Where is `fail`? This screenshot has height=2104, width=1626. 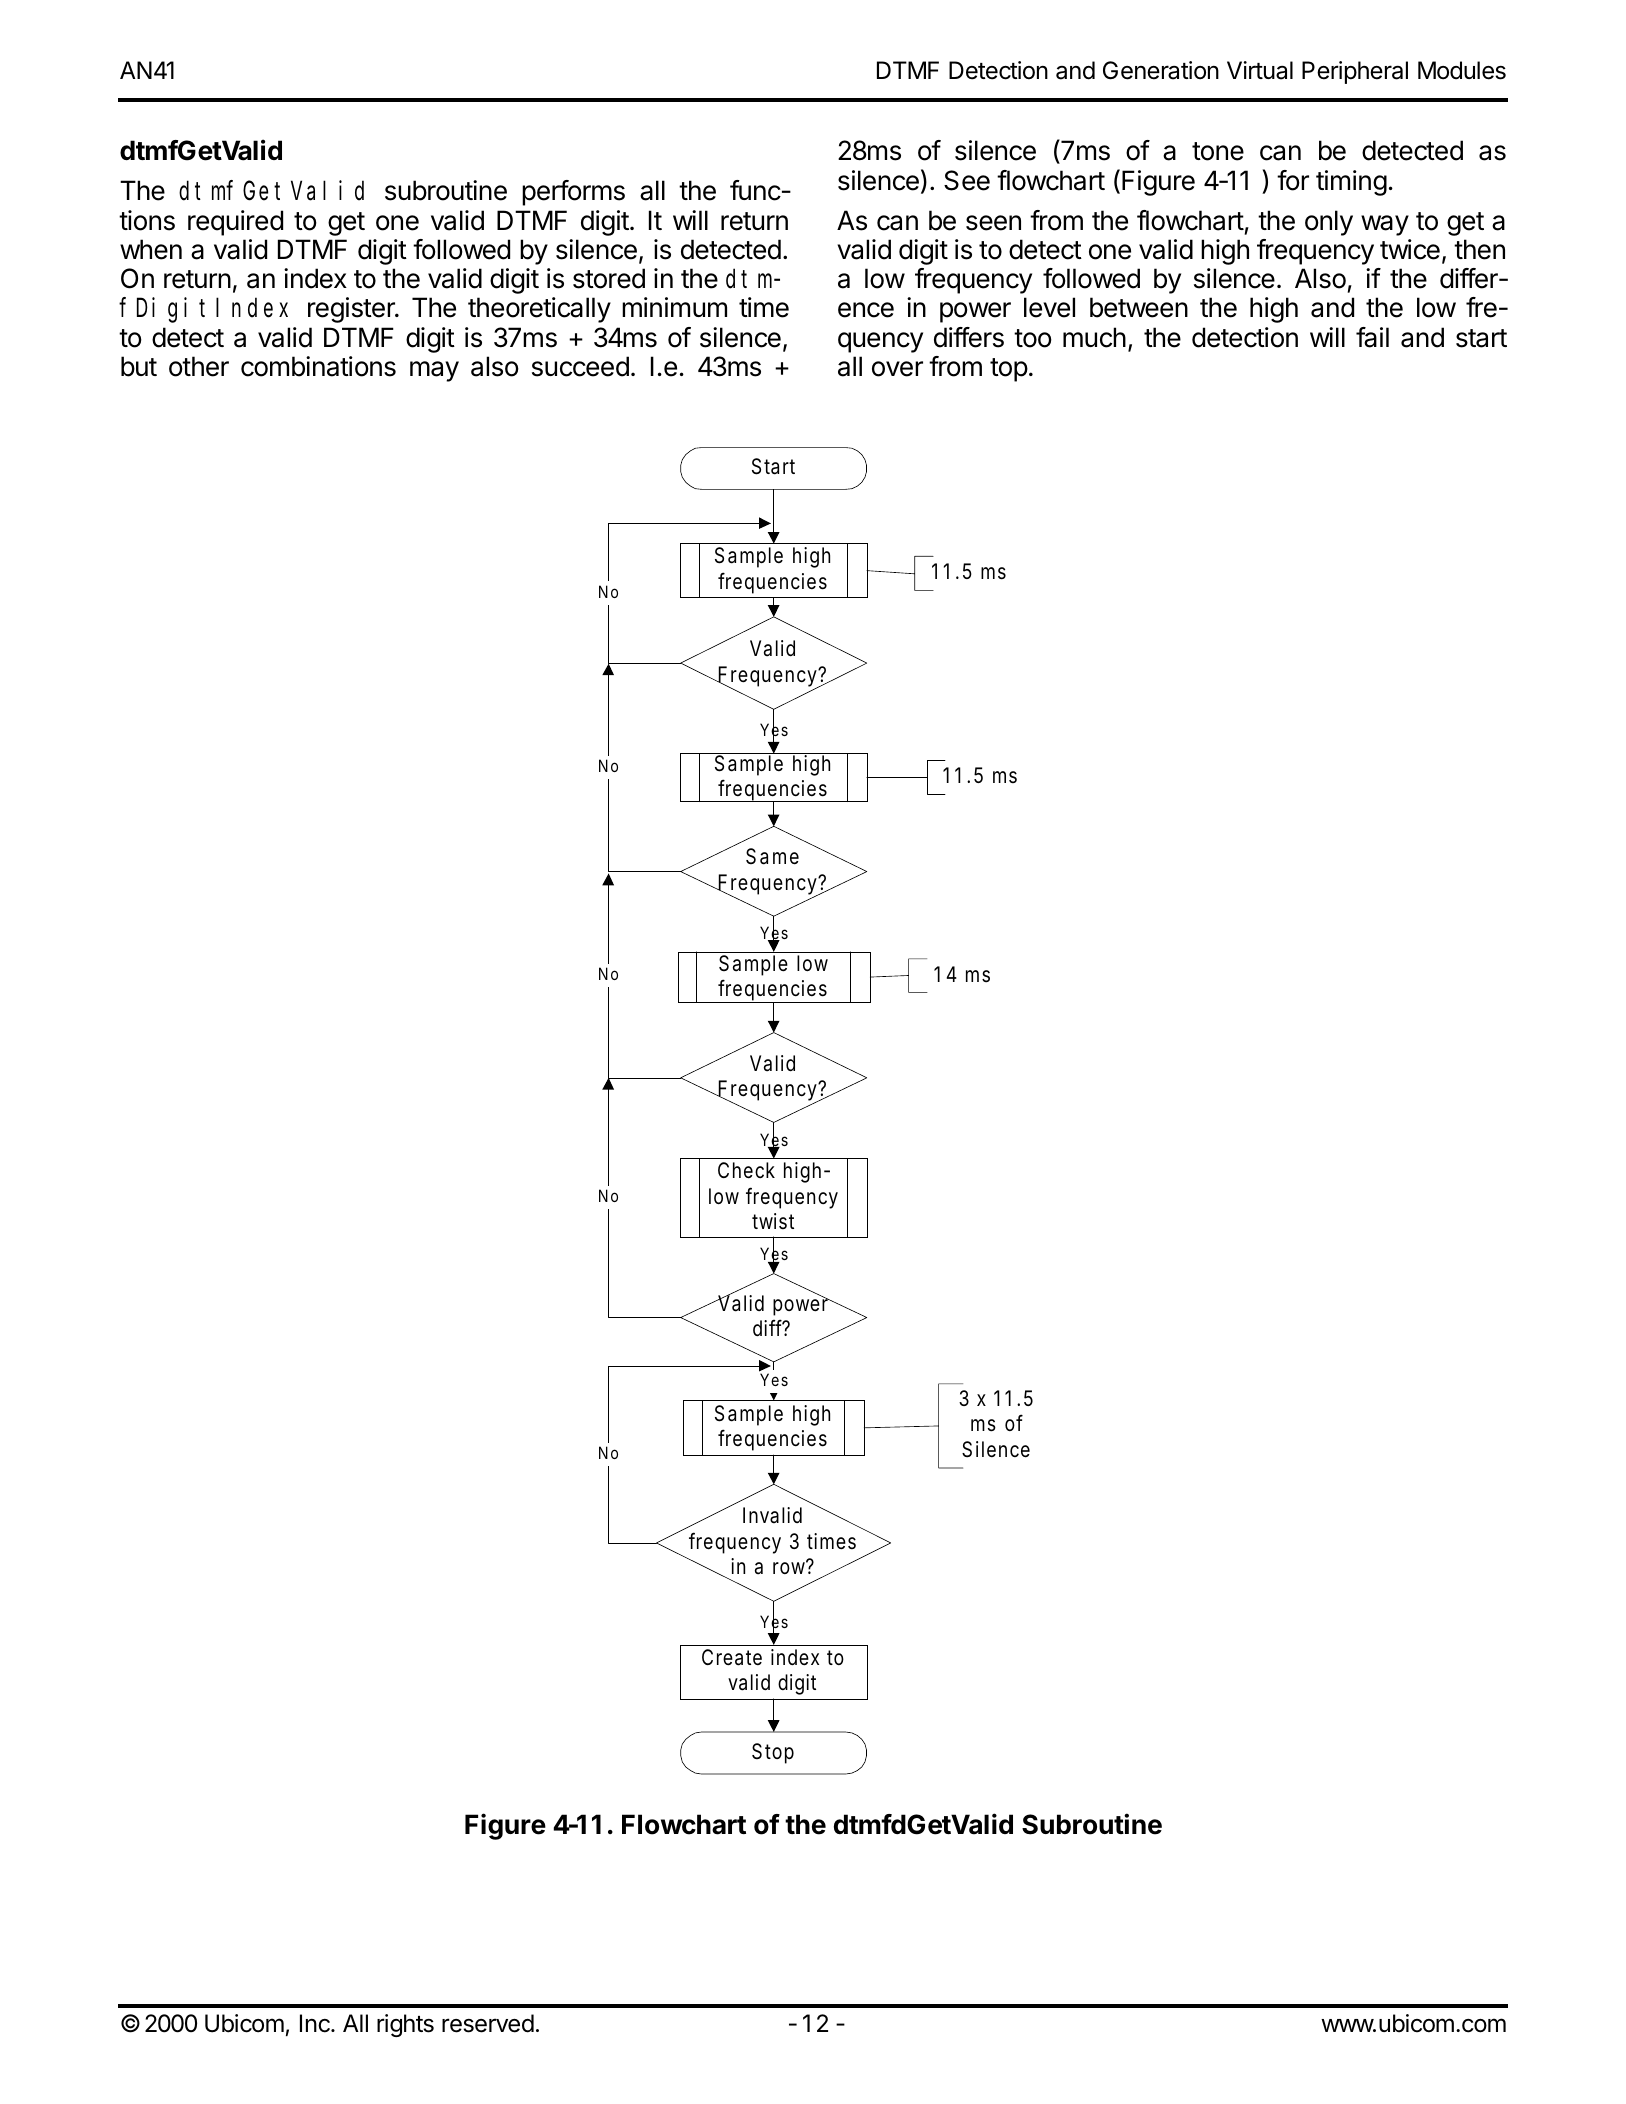
fail is located at coordinates (1372, 337).
